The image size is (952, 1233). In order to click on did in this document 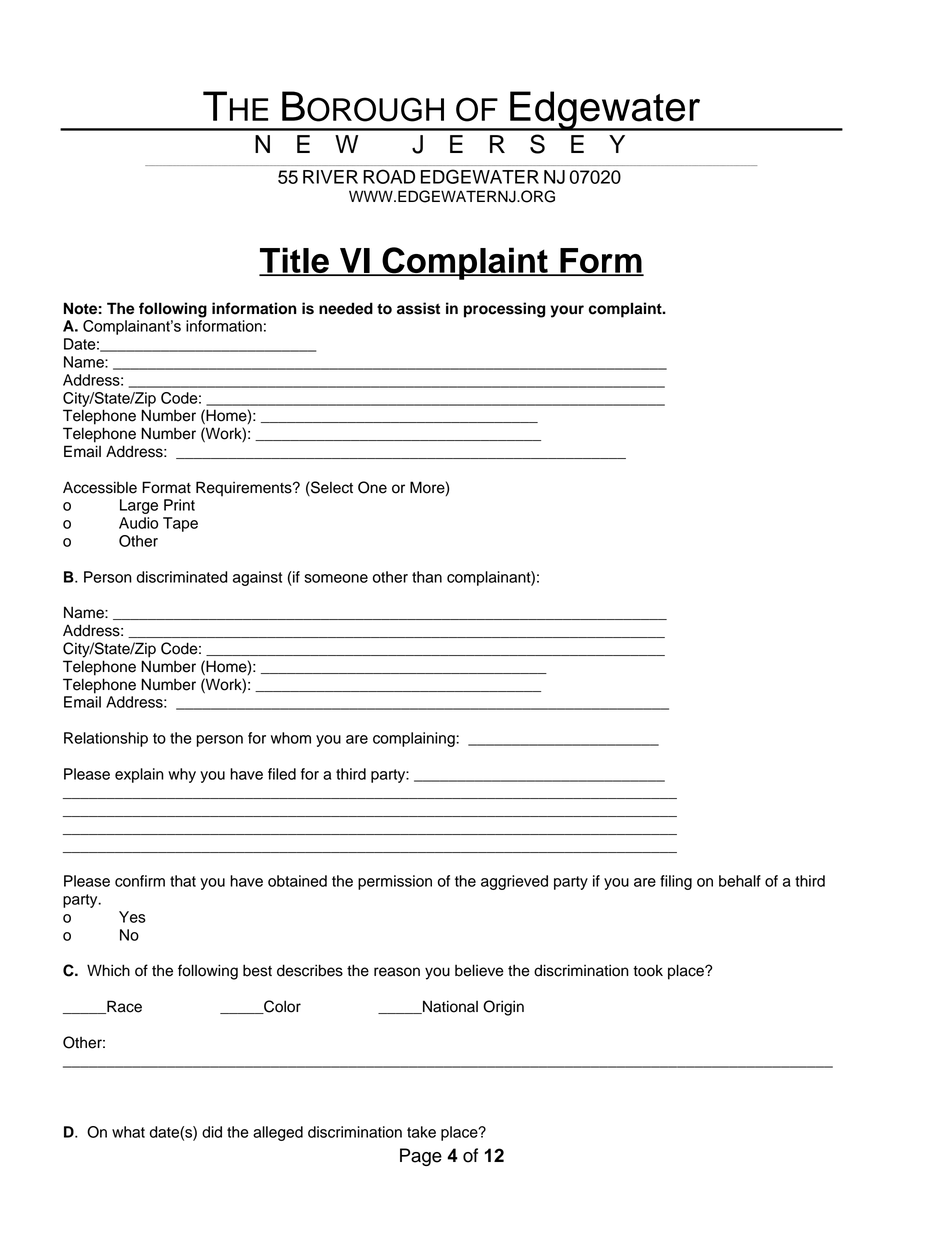, I will do `click(212, 1132)`.
